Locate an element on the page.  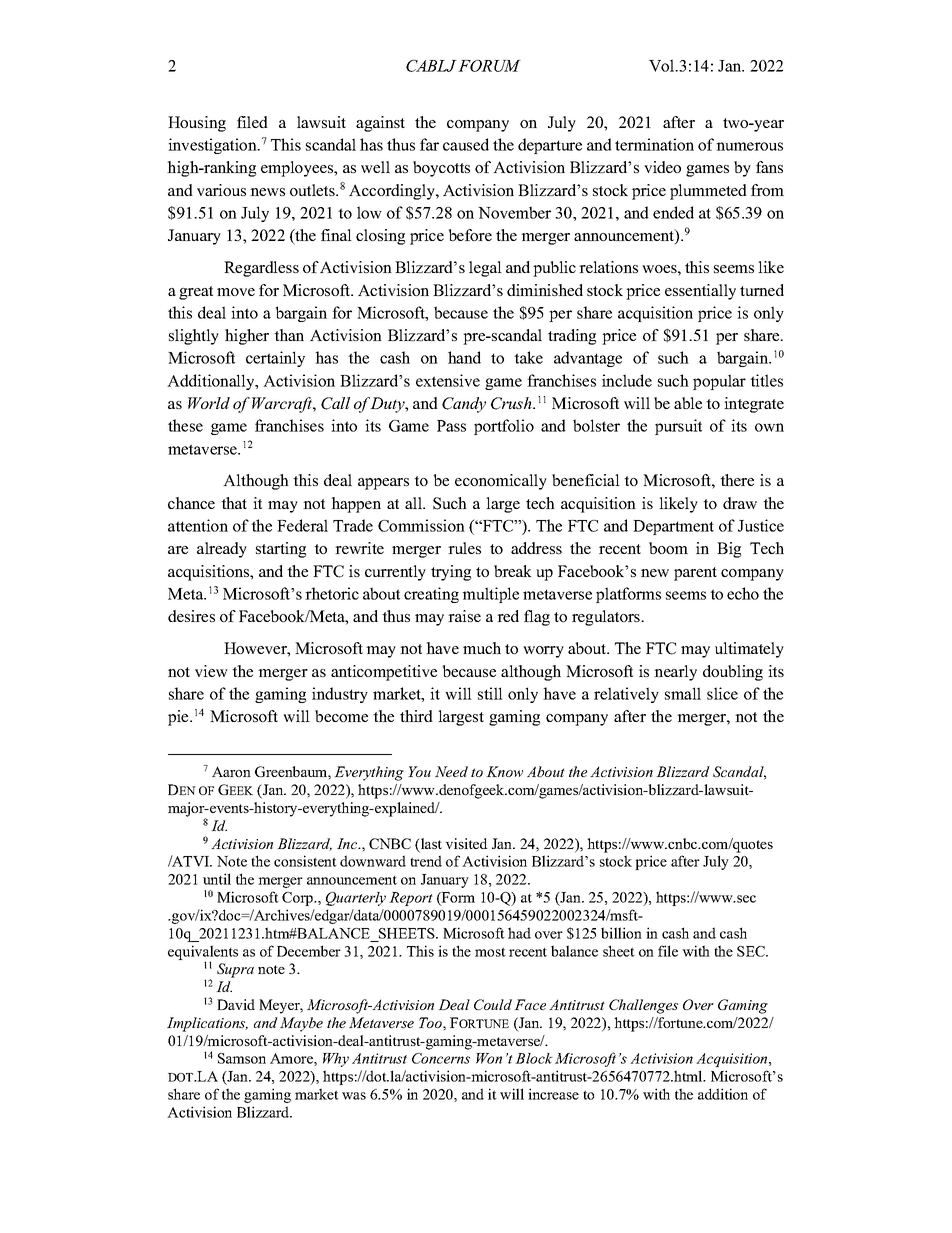
Need is located at coordinates (451, 771).
